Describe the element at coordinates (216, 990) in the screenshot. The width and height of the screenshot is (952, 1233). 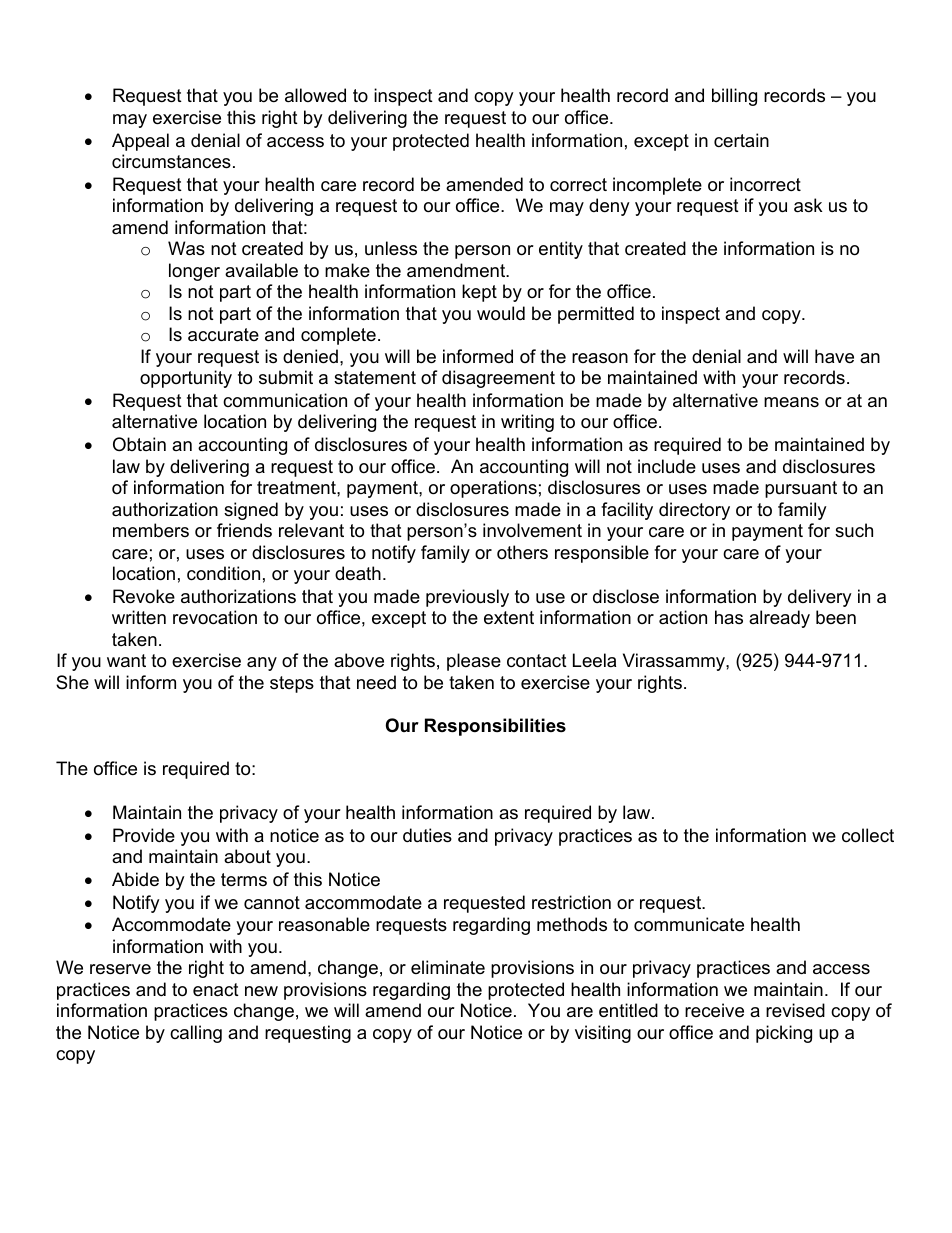
I see `enact` at that location.
